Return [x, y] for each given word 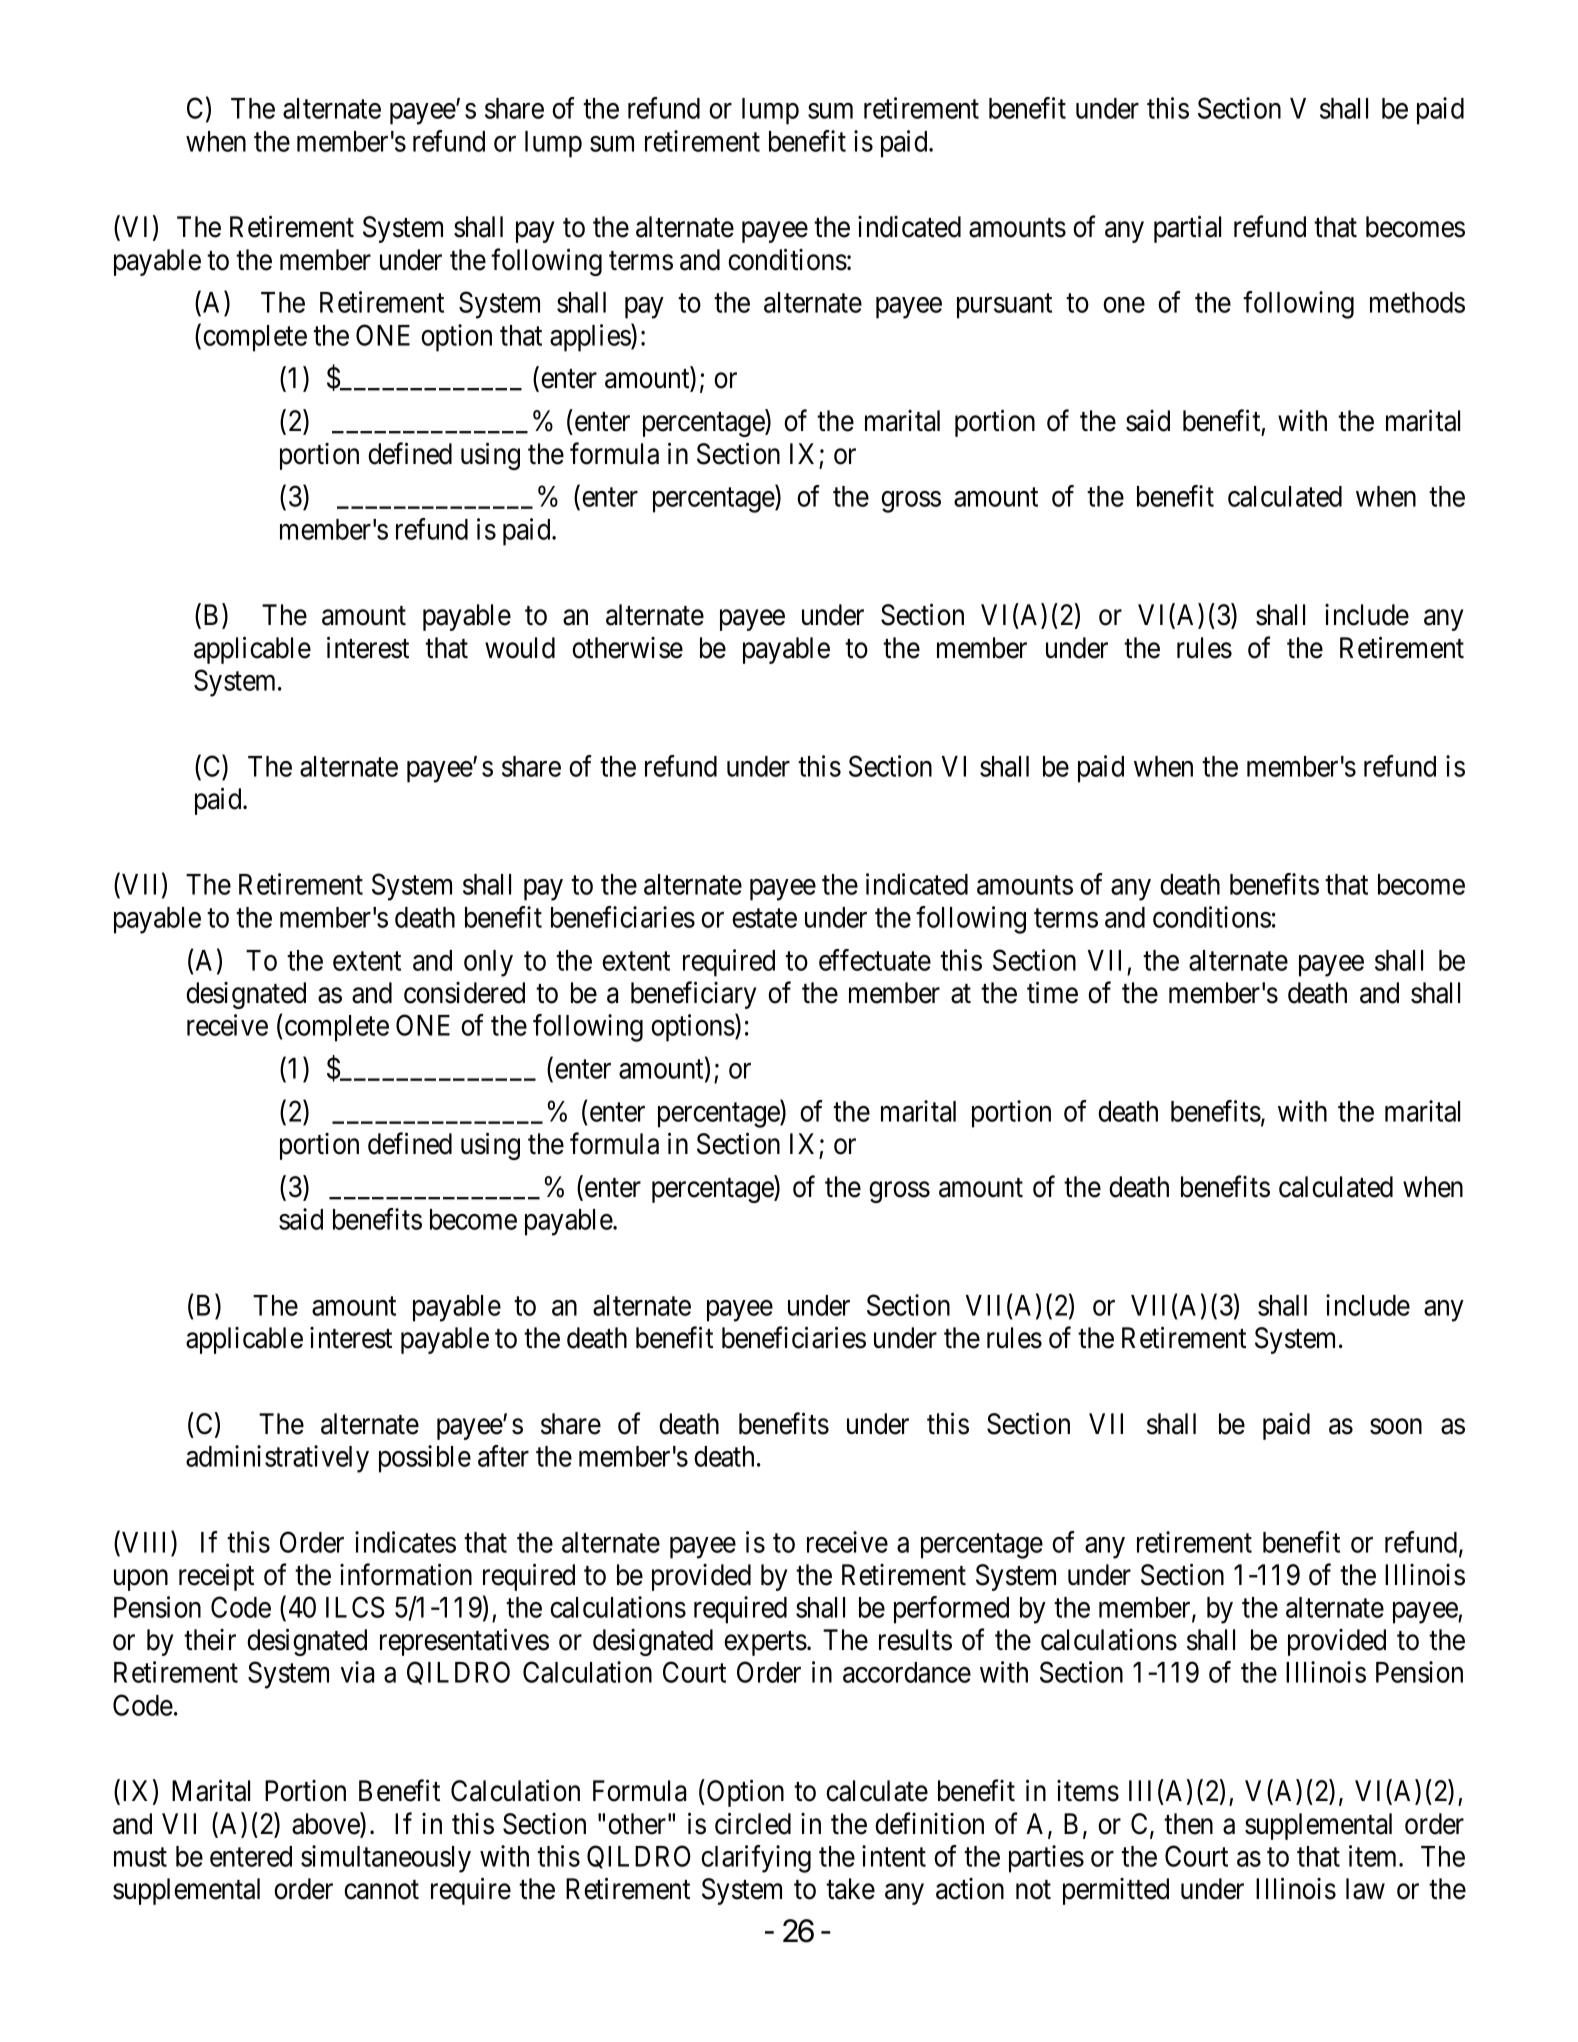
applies [591, 338]
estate [764, 918]
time [1052, 992]
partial [1187, 229]
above [326, 1824]
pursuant [1004, 306]
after [503, 1456]
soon [1396, 1427]
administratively [277, 1459]
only [488, 963]
